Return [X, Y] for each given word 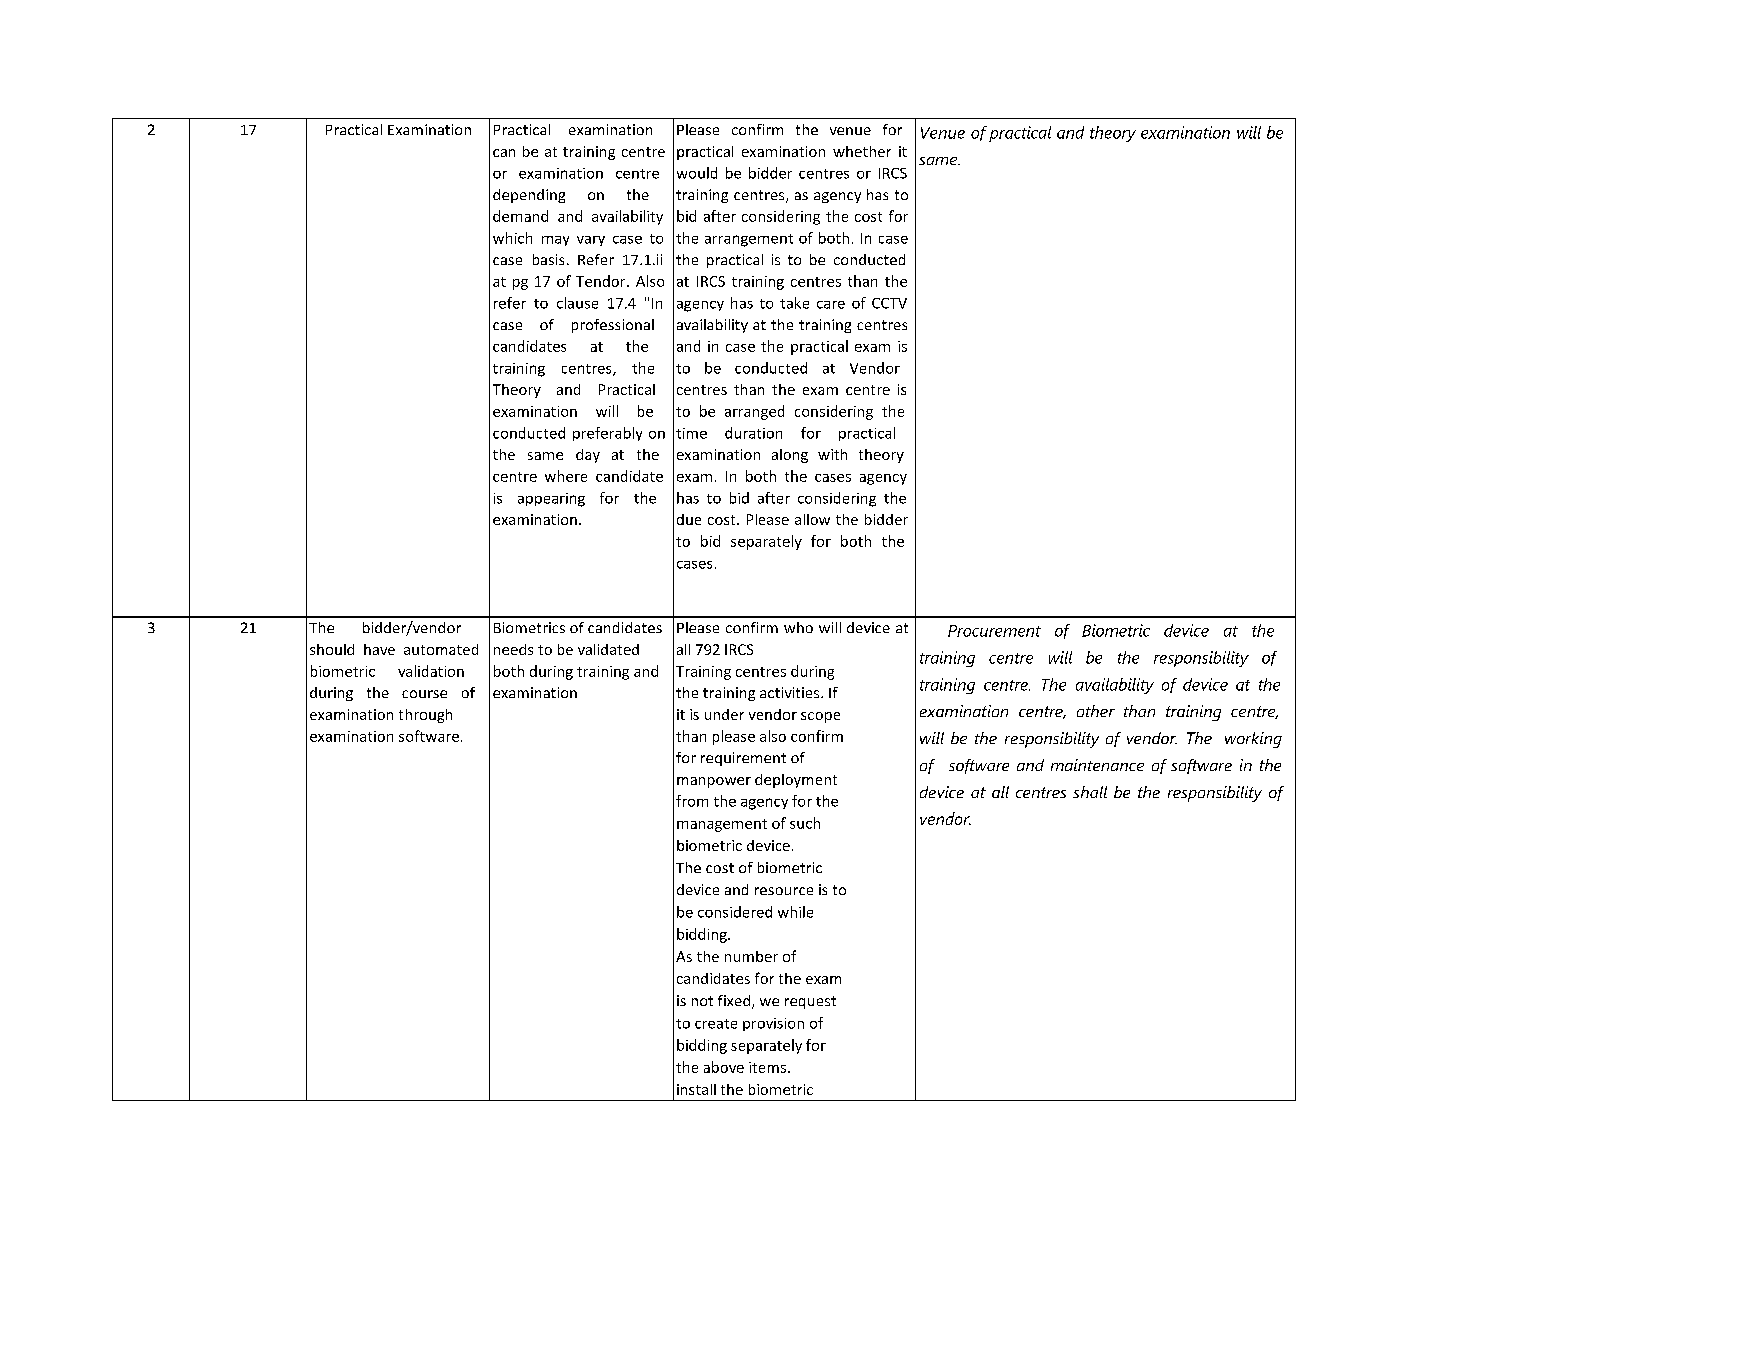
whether [862, 151]
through [425, 716]
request [810, 1002]
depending [529, 196]
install [696, 1089]
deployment [796, 781]
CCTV [889, 303]
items [767, 1067]
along [790, 456]
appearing [551, 500]
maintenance [1097, 765]
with [832, 454]
